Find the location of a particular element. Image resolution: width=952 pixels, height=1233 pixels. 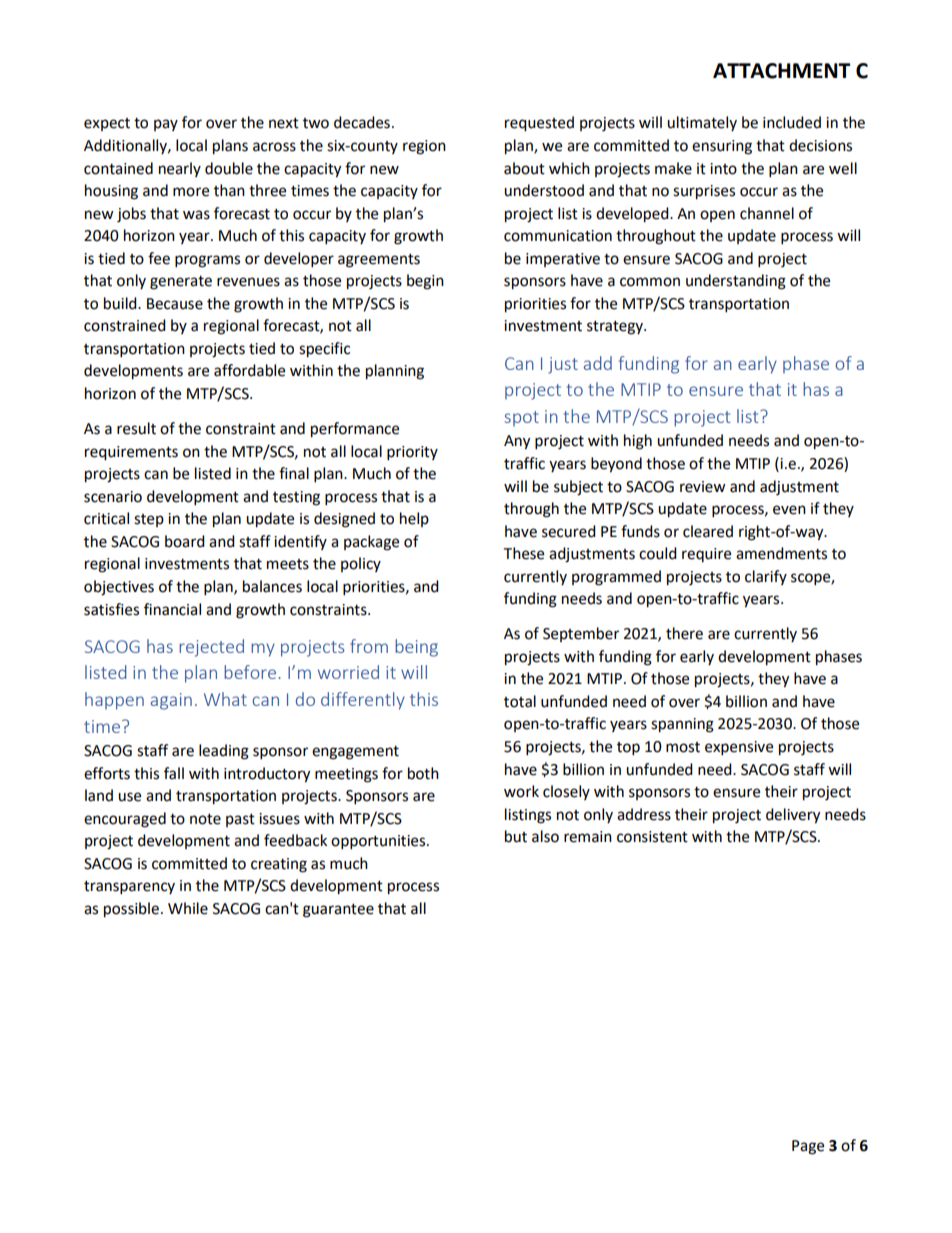

requested is located at coordinates (539, 124).
